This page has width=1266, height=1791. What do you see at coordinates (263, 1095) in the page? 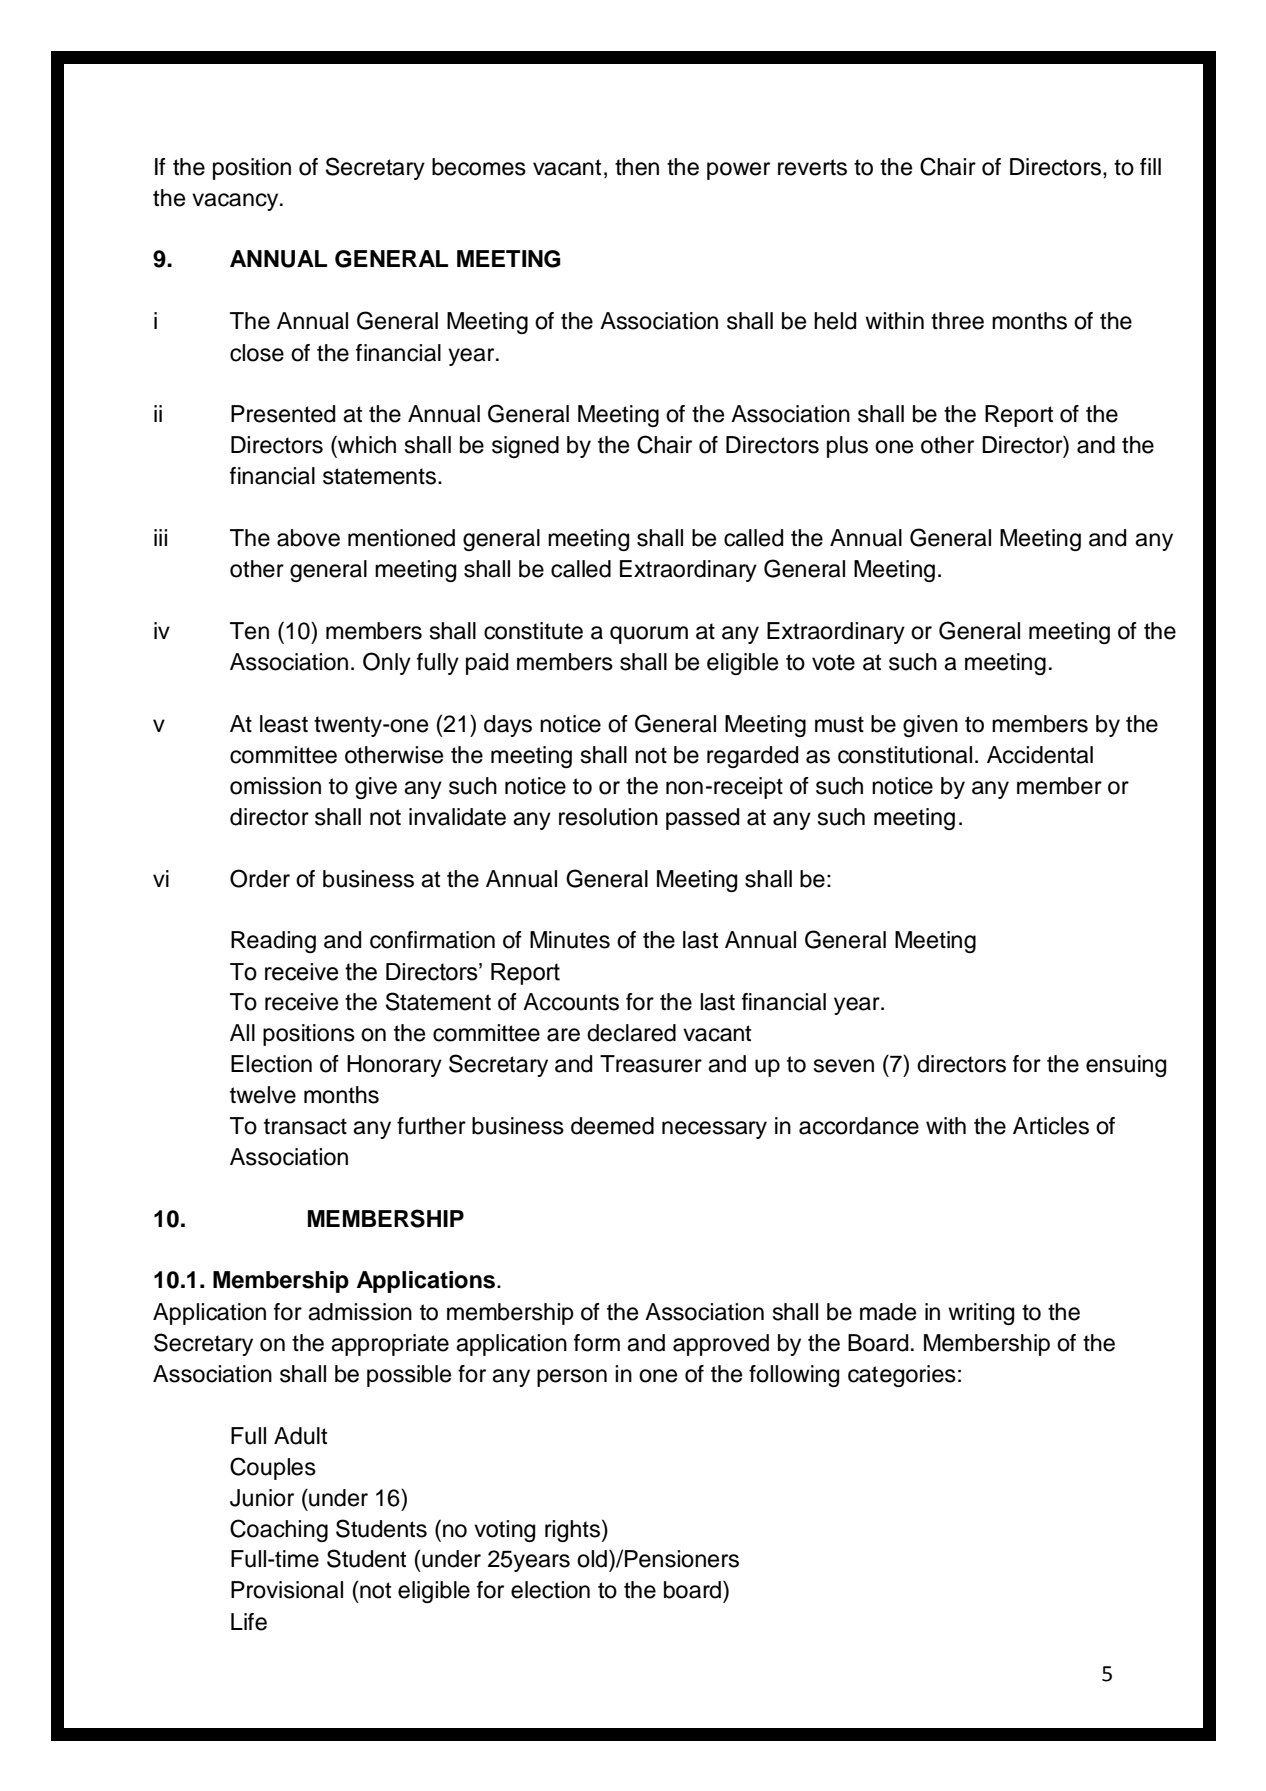
I see `twelve` at bounding box center [263, 1095].
